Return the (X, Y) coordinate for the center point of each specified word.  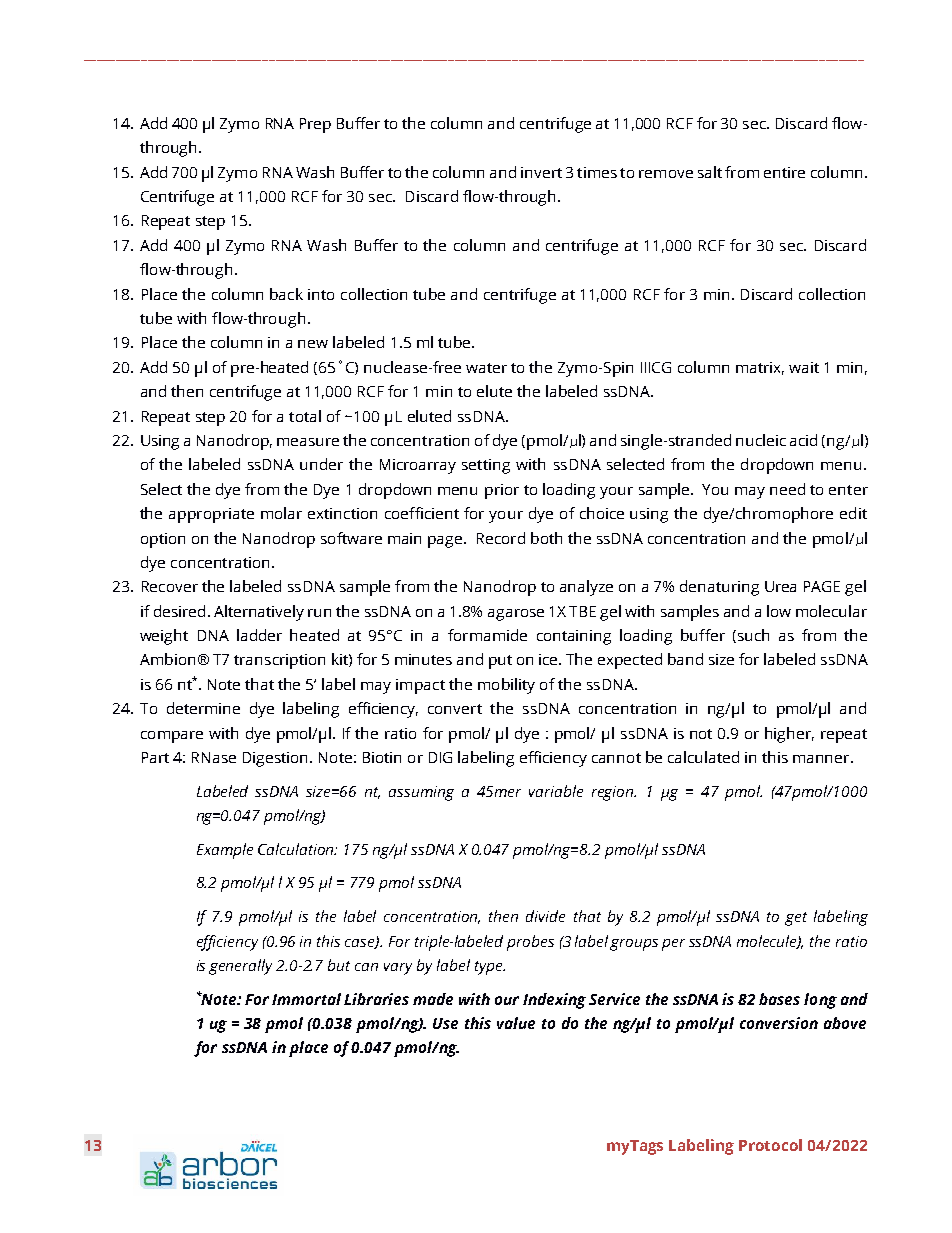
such (752, 636)
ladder (259, 635)
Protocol (770, 1145)
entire (784, 172)
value (516, 1023)
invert (541, 172)
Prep (315, 125)
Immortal (306, 999)
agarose (516, 615)
